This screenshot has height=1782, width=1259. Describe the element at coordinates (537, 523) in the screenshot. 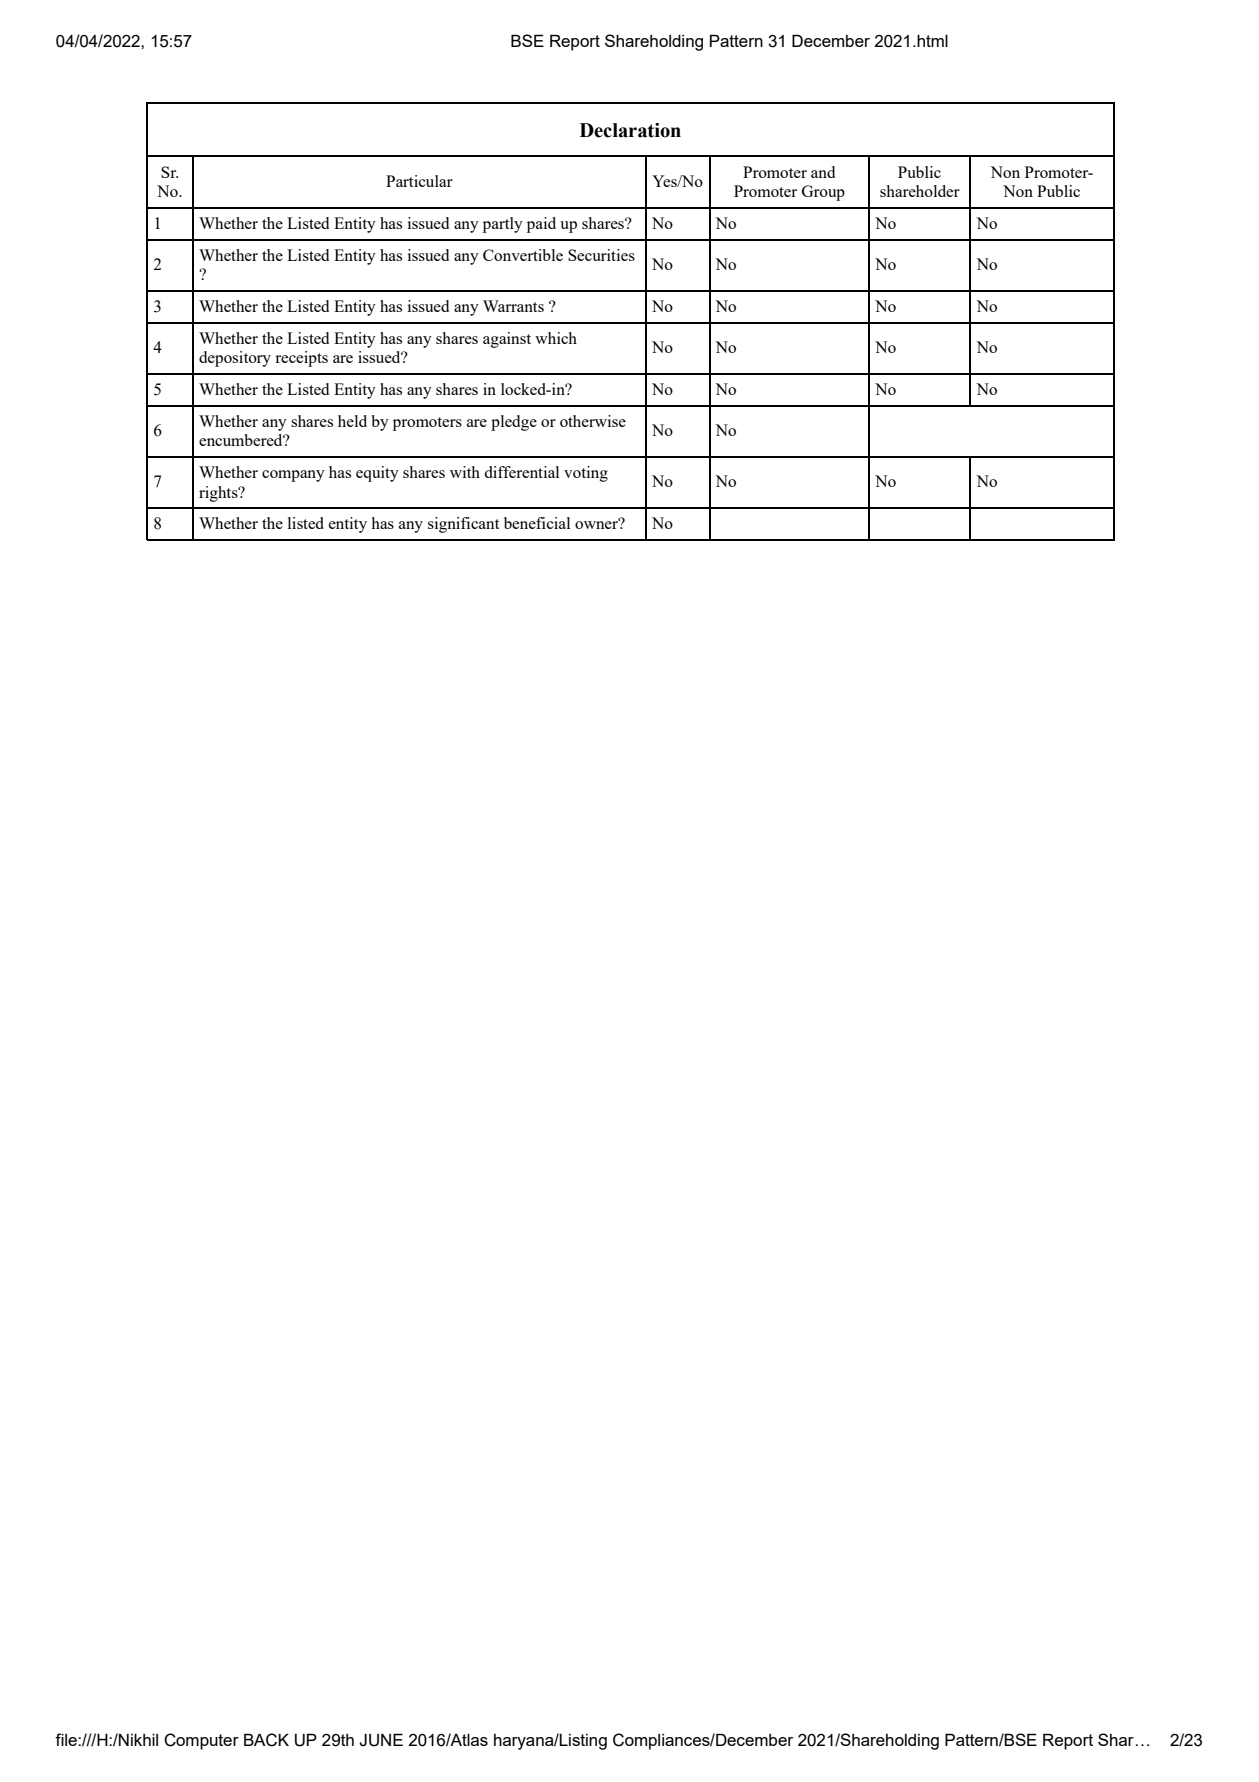

I see `beneficial` at that location.
